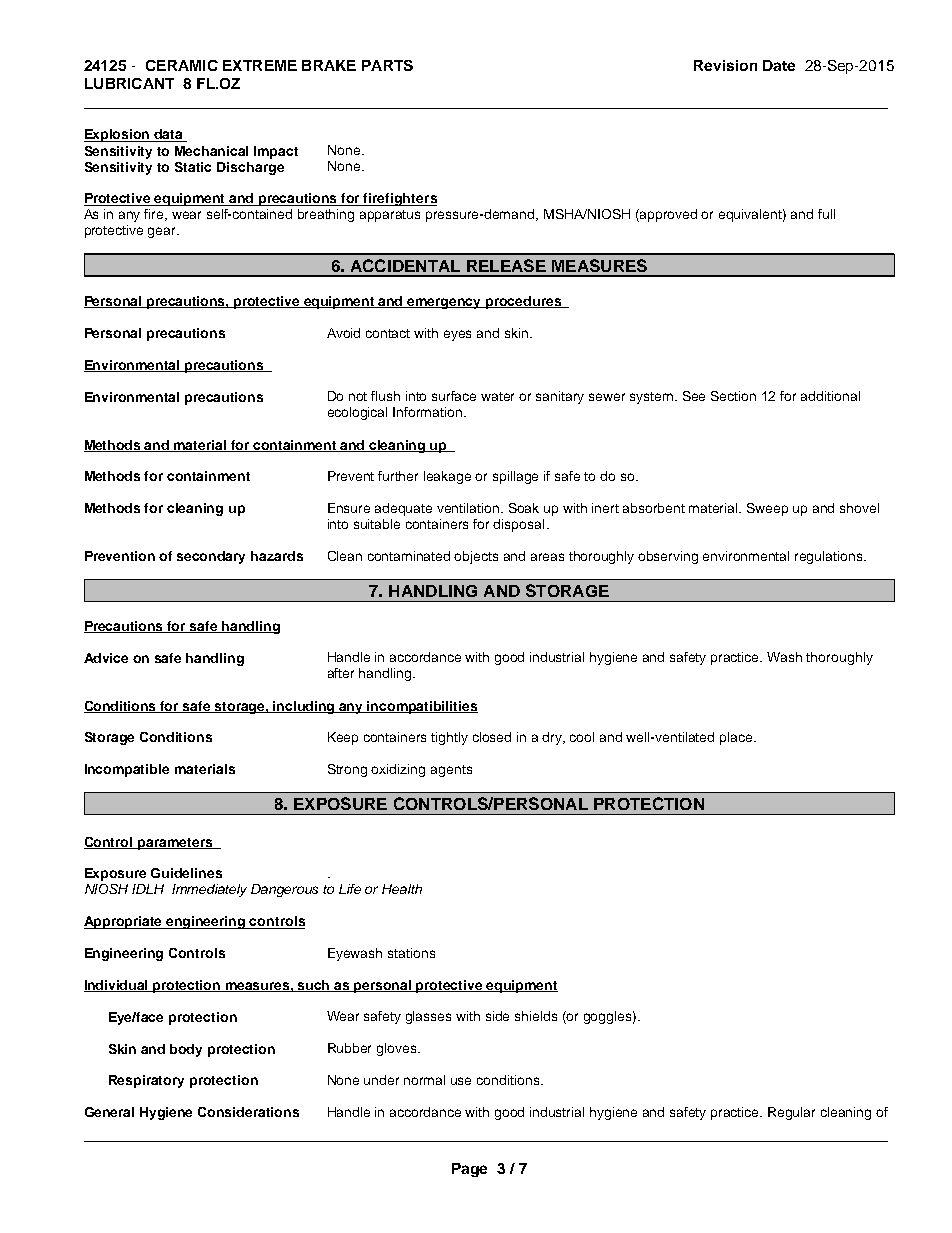  Describe the element at coordinates (447, 477) in the screenshot. I see `leakage` at that location.
